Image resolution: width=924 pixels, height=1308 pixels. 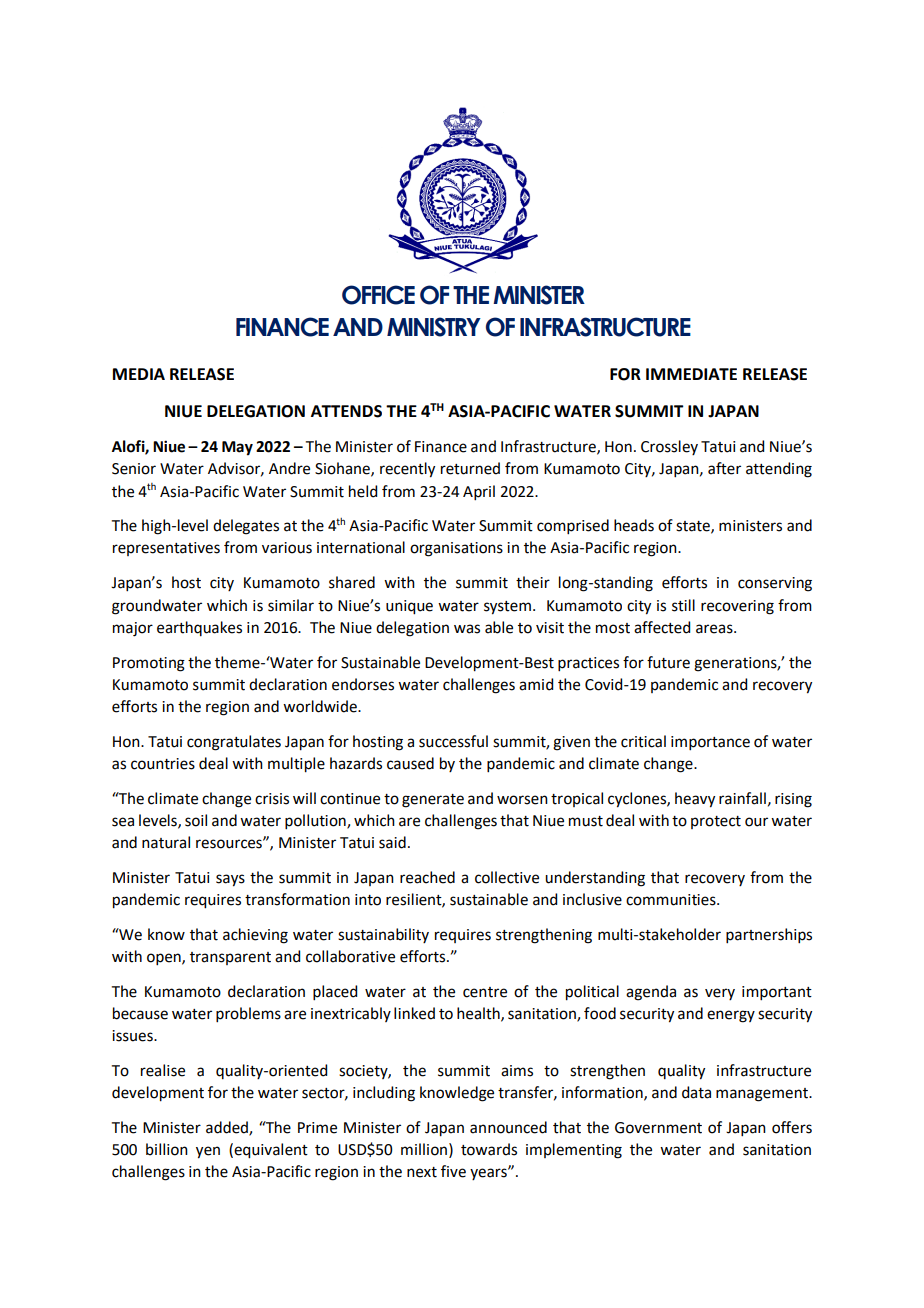 What do you see at coordinates (669, 447) in the screenshot?
I see `Crossley` at bounding box center [669, 447].
